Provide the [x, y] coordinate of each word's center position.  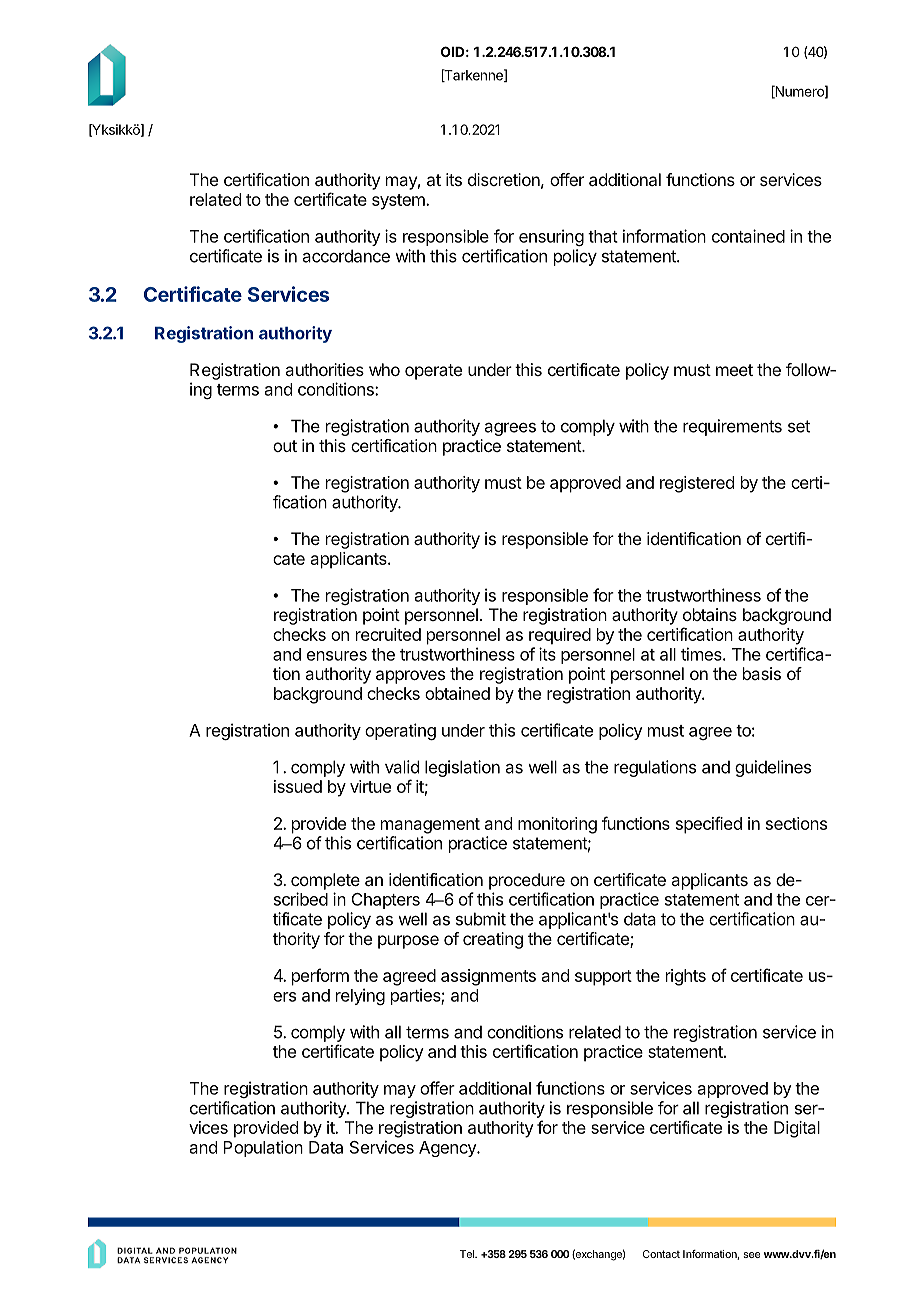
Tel [468, 1254]
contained [748, 236]
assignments [488, 977]
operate [433, 372]
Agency [448, 1149]
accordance [346, 256]
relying [360, 996]
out [285, 446]
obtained [457, 693]
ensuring [551, 237]
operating [400, 731]
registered [697, 484]
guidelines [773, 768]
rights [686, 977]
